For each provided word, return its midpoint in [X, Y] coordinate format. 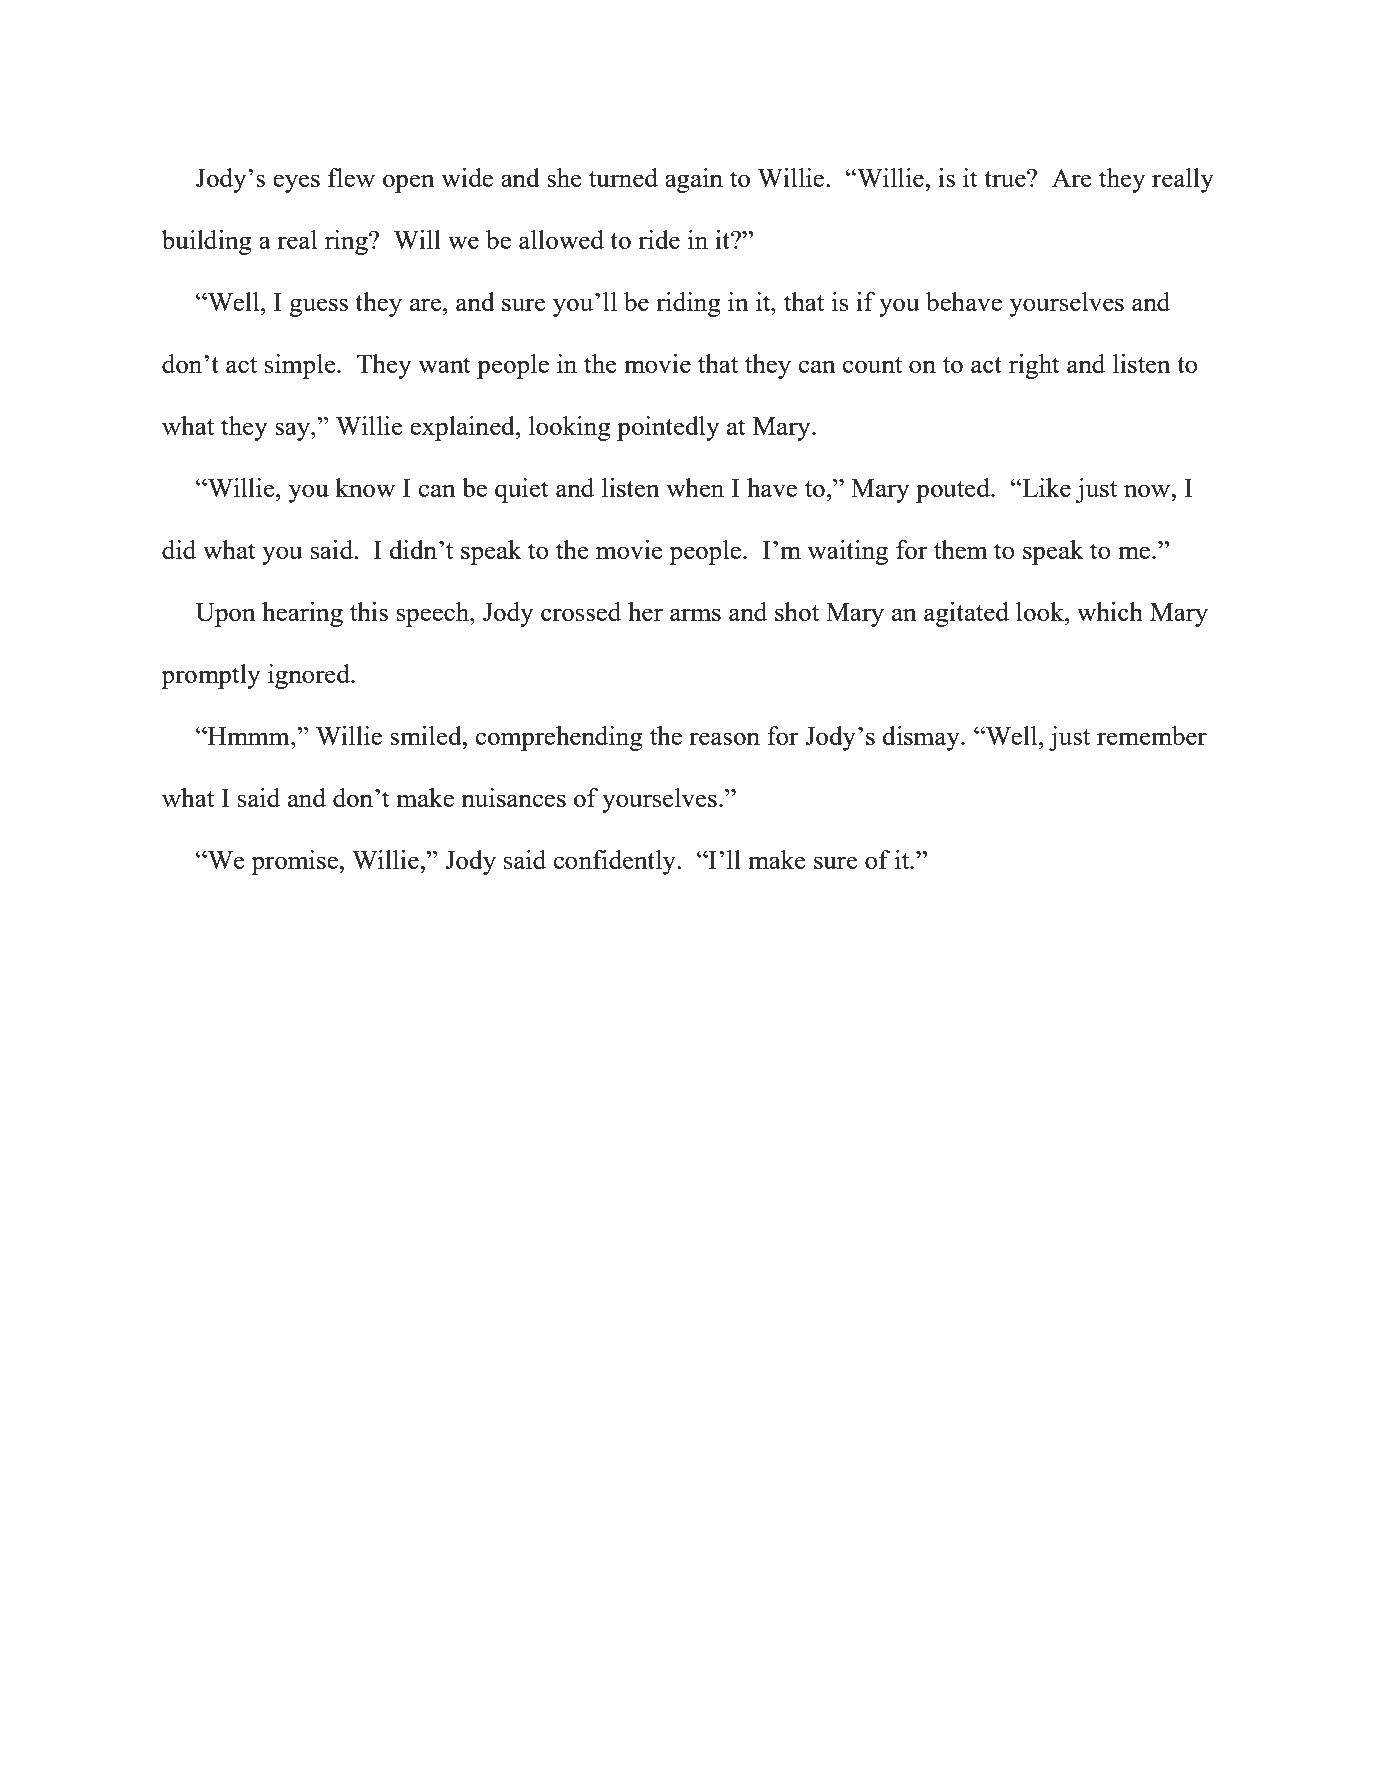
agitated [966, 614]
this [369, 611]
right [1034, 366]
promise [295, 862]
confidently [615, 862]
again [694, 180]
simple [301, 366]
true [1006, 179]
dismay [922, 738]
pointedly [668, 428]
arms [695, 614]
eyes [296, 183]
